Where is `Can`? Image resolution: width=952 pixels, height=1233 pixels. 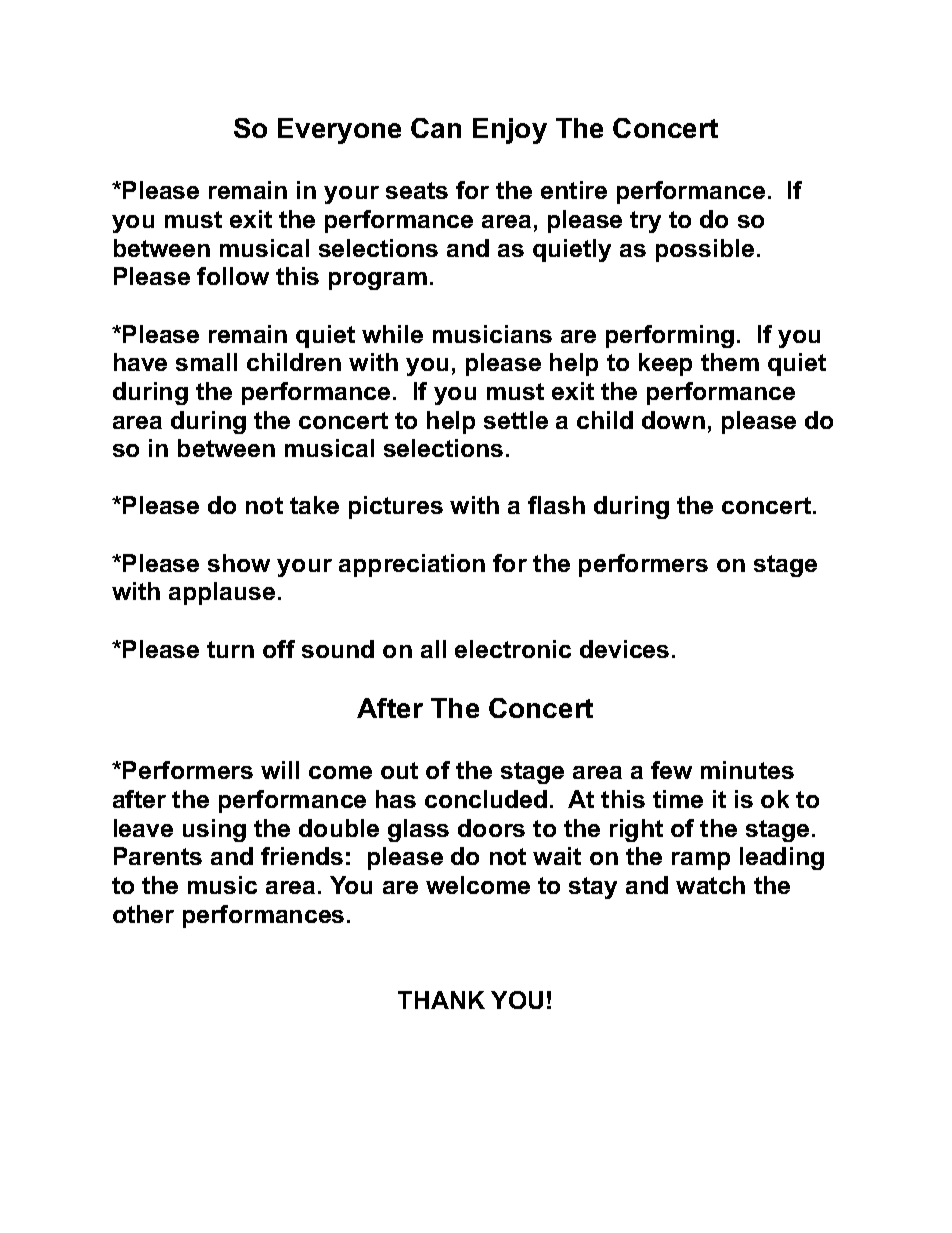
Can is located at coordinates (436, 128).
